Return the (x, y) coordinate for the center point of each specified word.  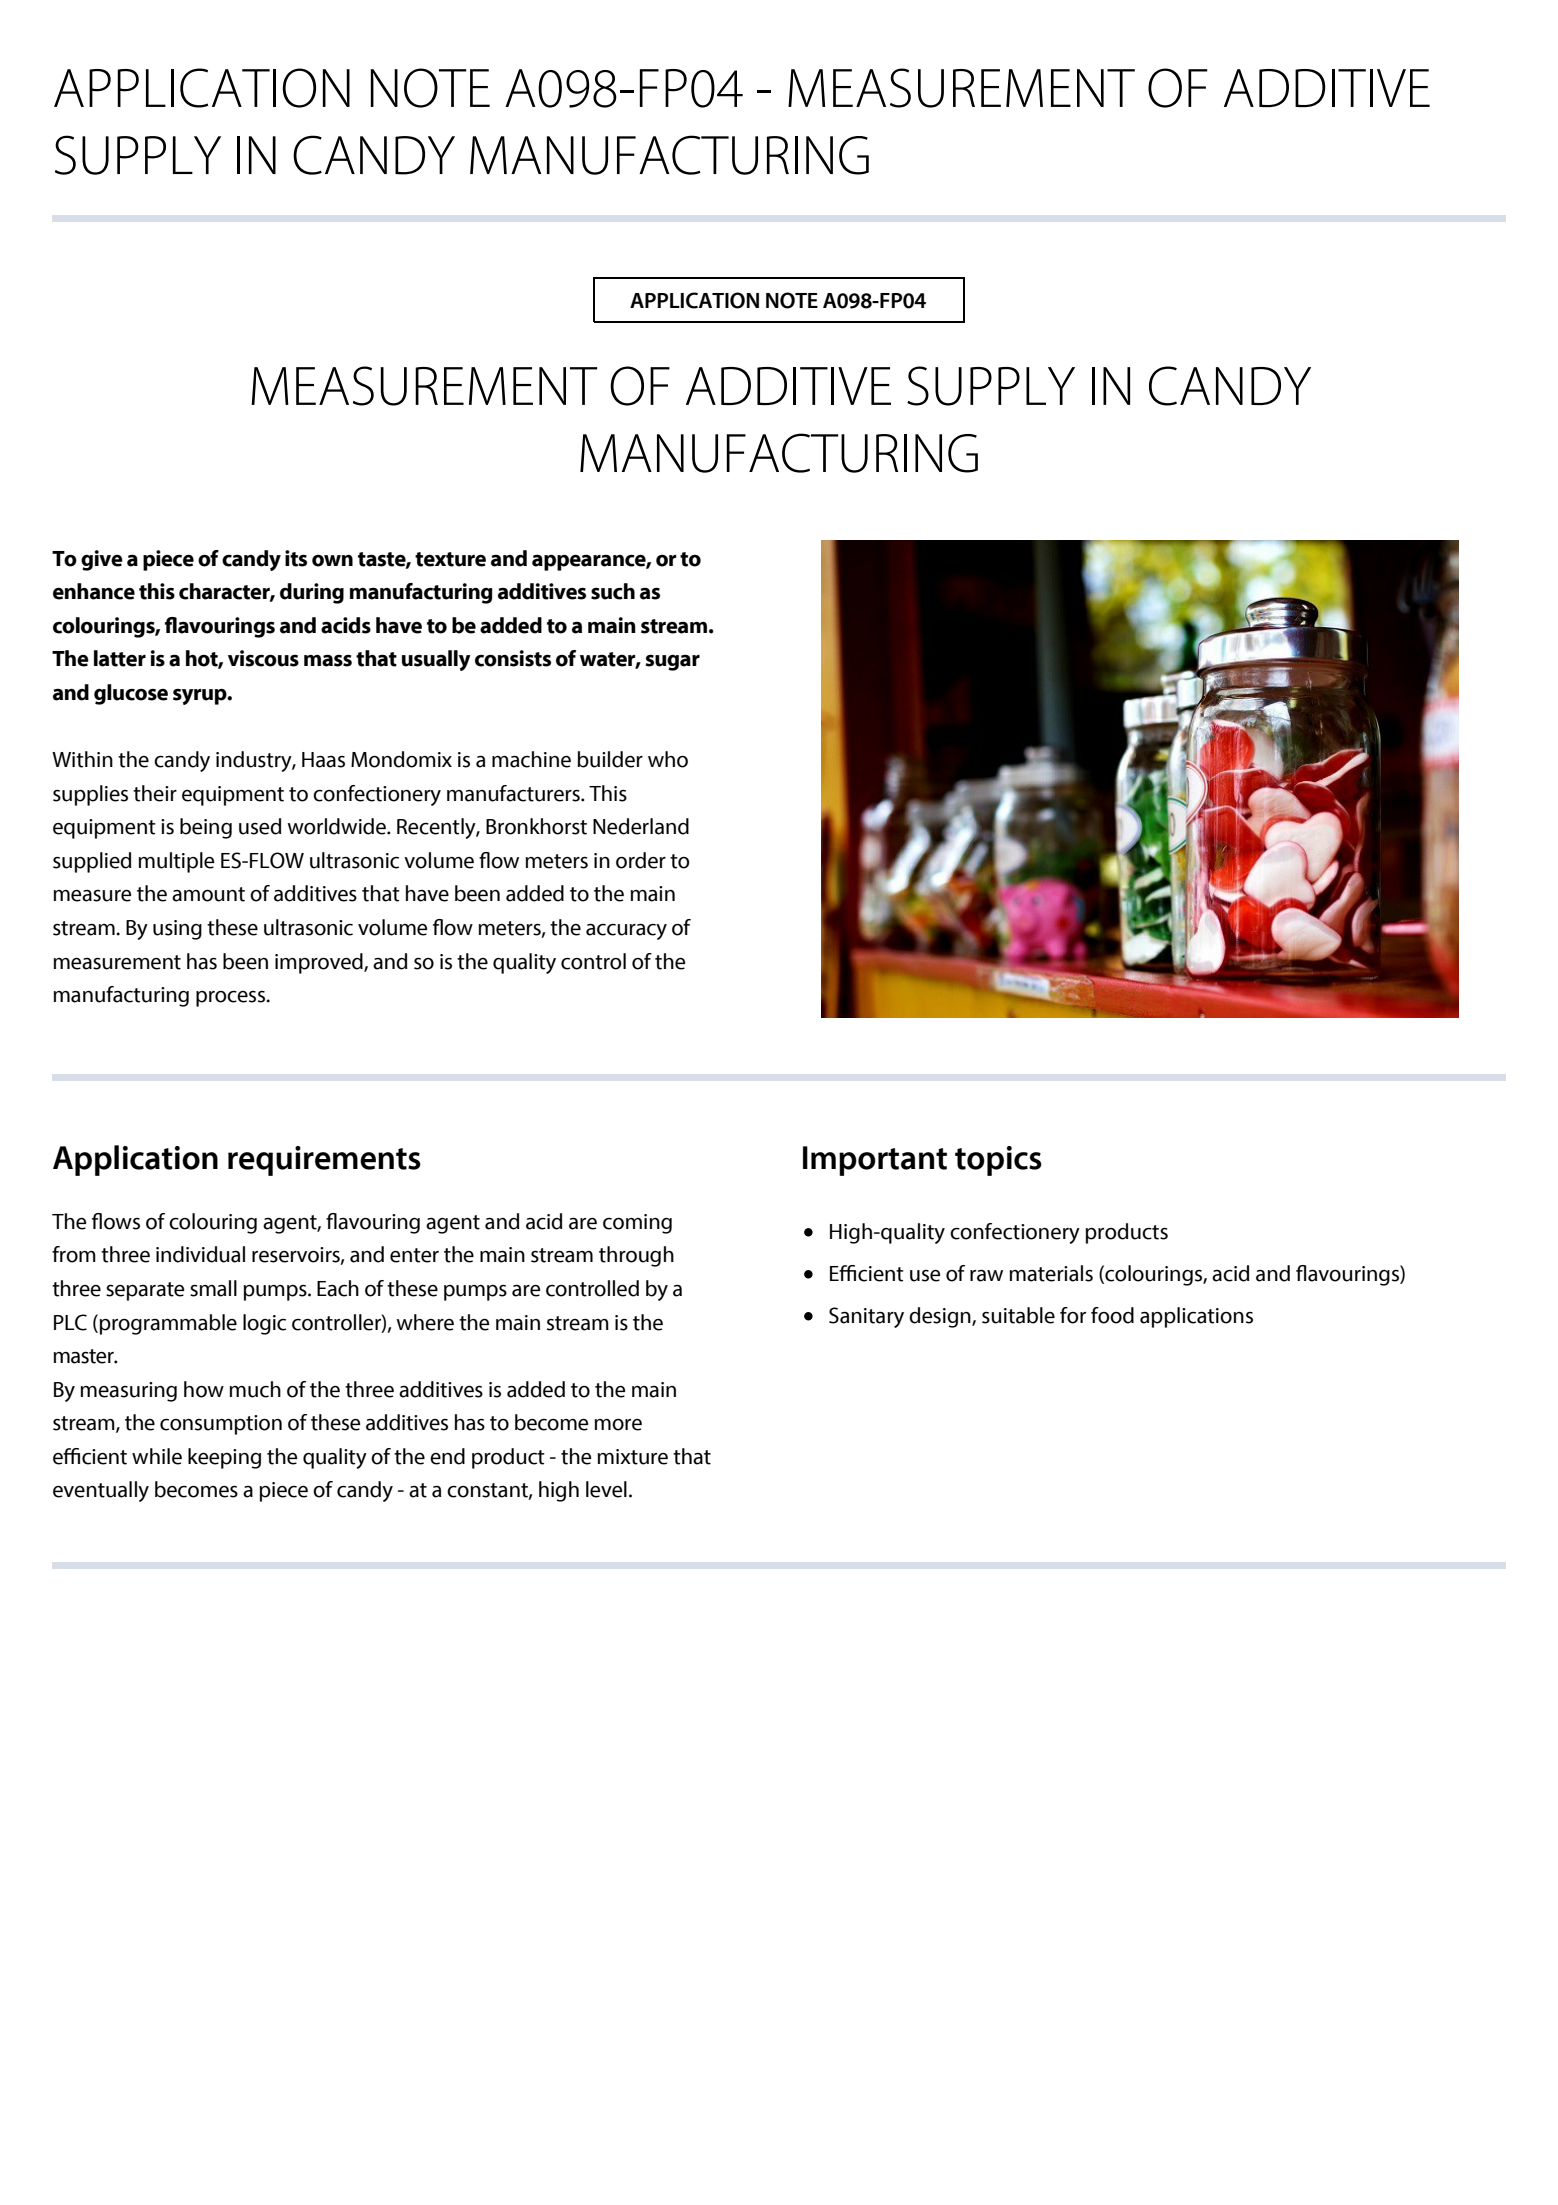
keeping (224, 1458)
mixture (633, 1457)
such (613, 591)
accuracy (626, 932)
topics (998, 1161)
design (941, 1317)
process (232, 999)
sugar (672, 662)
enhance (94, 591)
